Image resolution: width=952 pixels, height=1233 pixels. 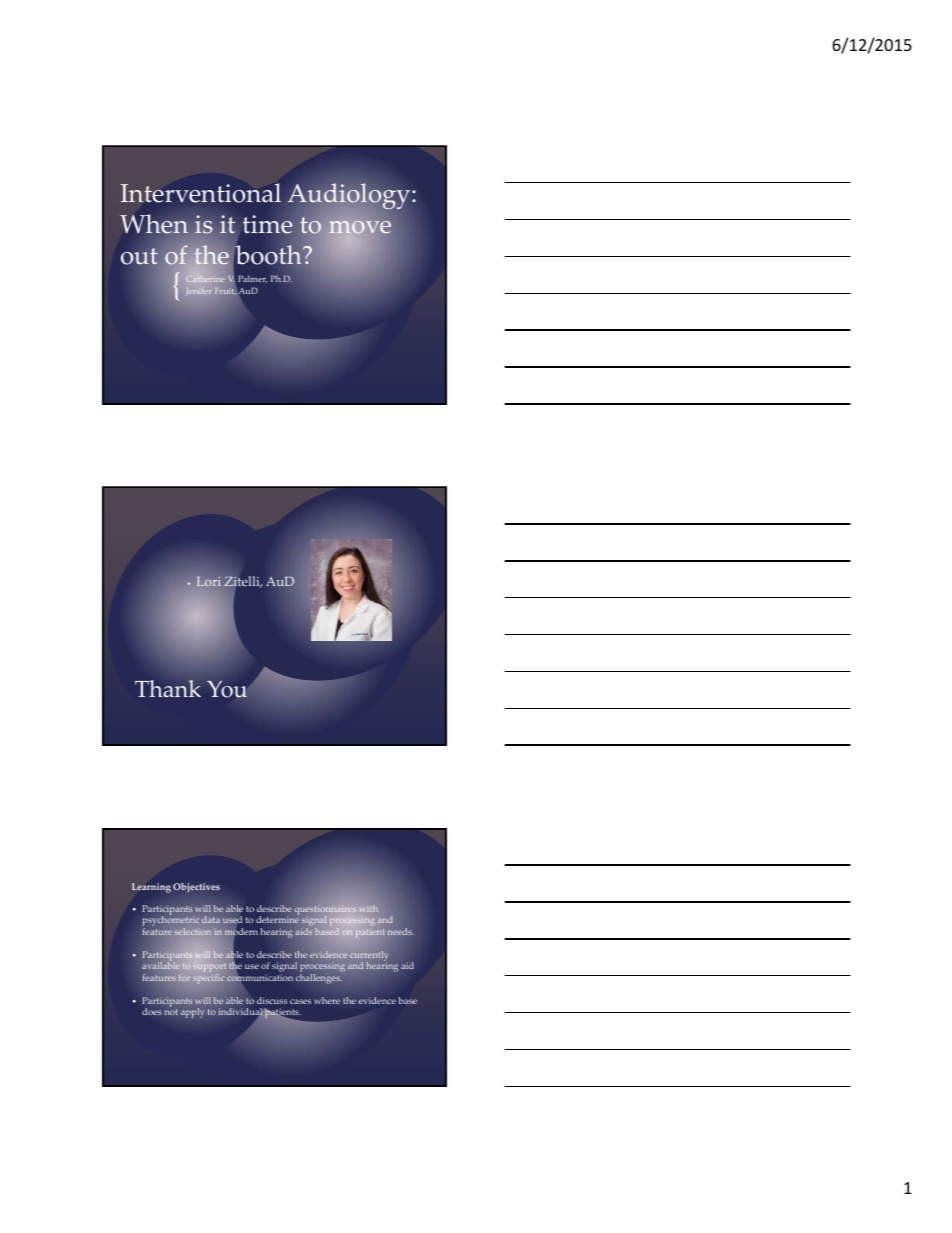 I want to click on move, so click(x=360, y=227).
